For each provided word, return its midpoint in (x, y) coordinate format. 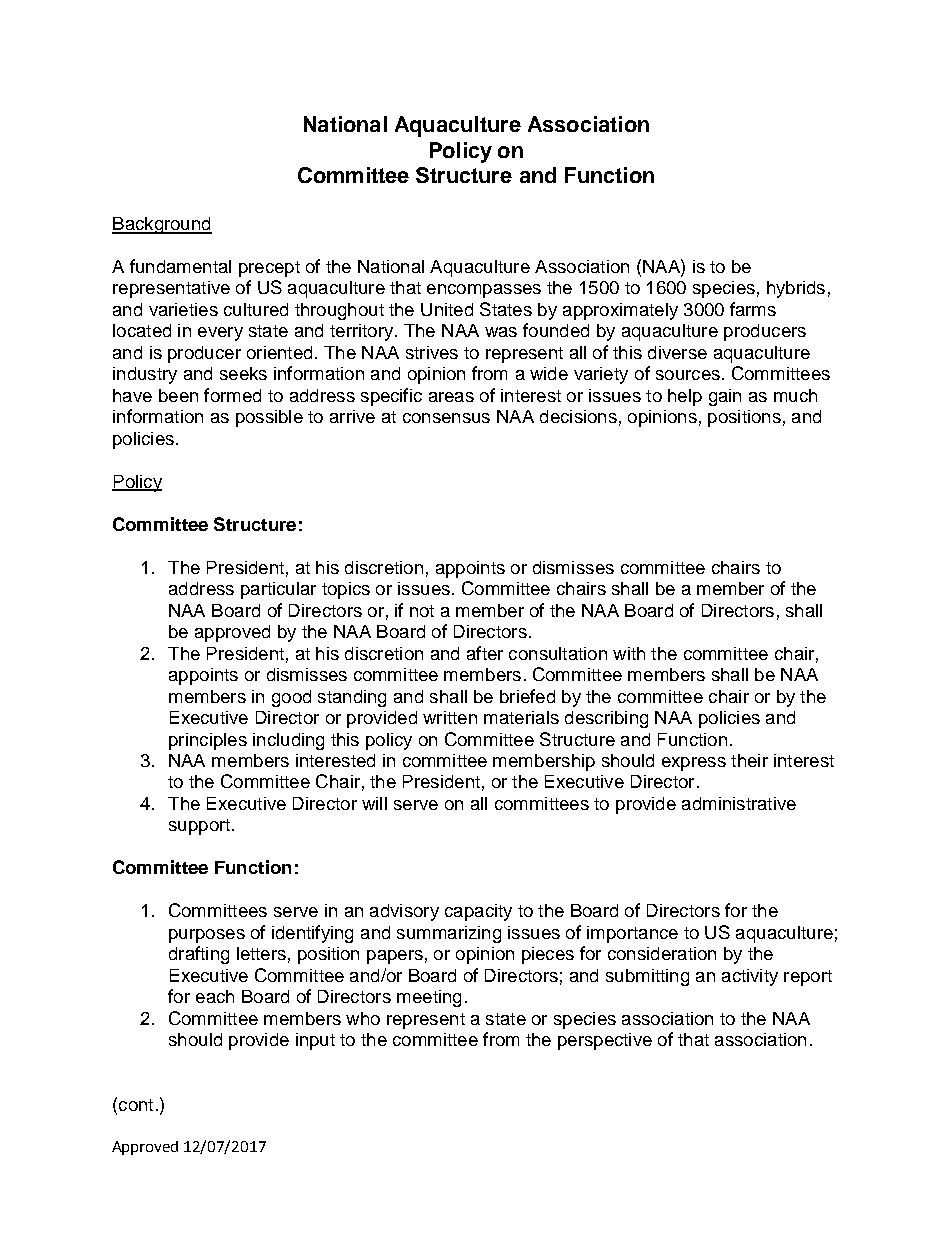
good (291, 698)
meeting (429, 998)
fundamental (180, 266)
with (629, 653)
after (485, 653)
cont (136, 1105)
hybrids (796, 289)
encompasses (484, 291)
